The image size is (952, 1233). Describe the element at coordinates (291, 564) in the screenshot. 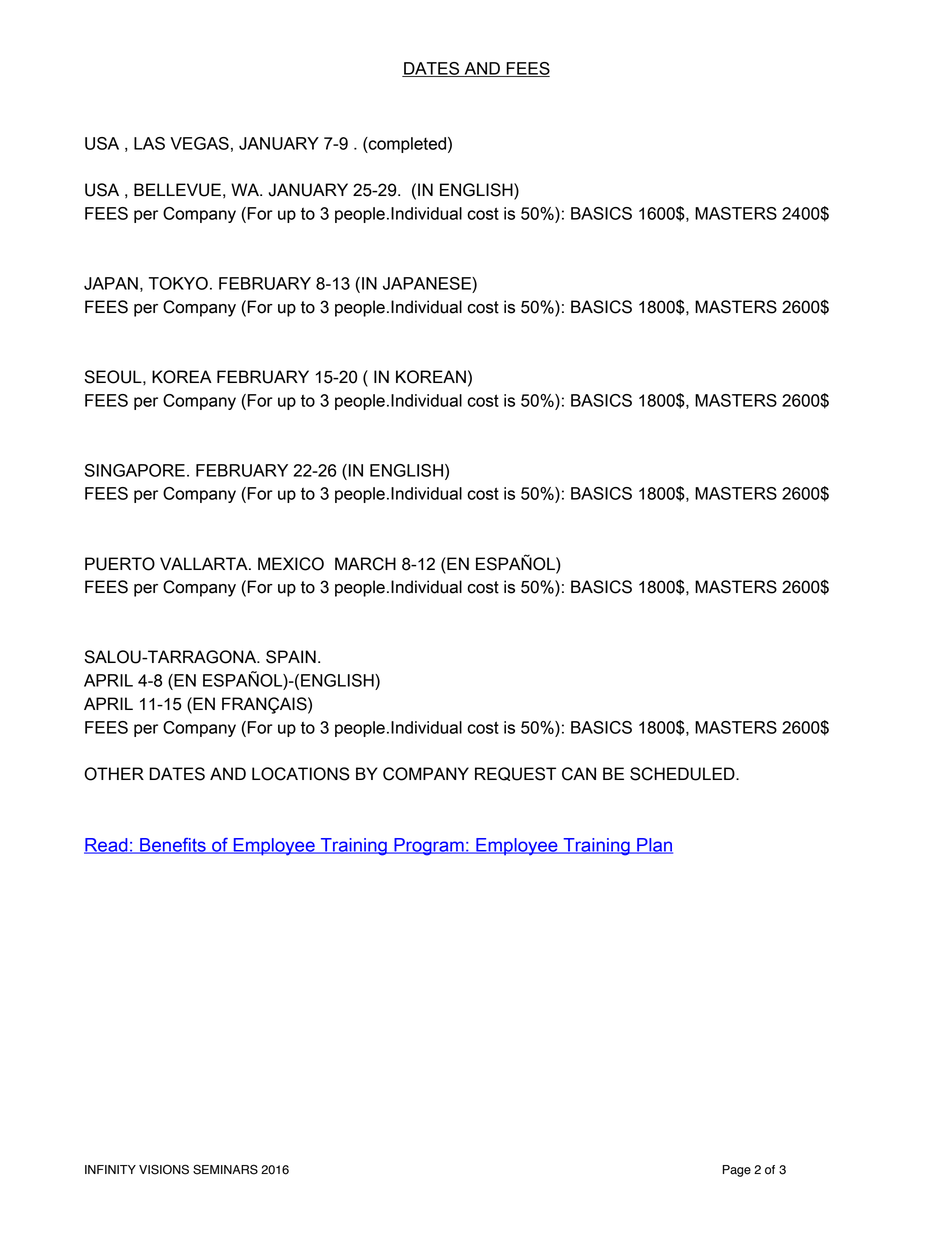

I see `MEXICO` at that location.
